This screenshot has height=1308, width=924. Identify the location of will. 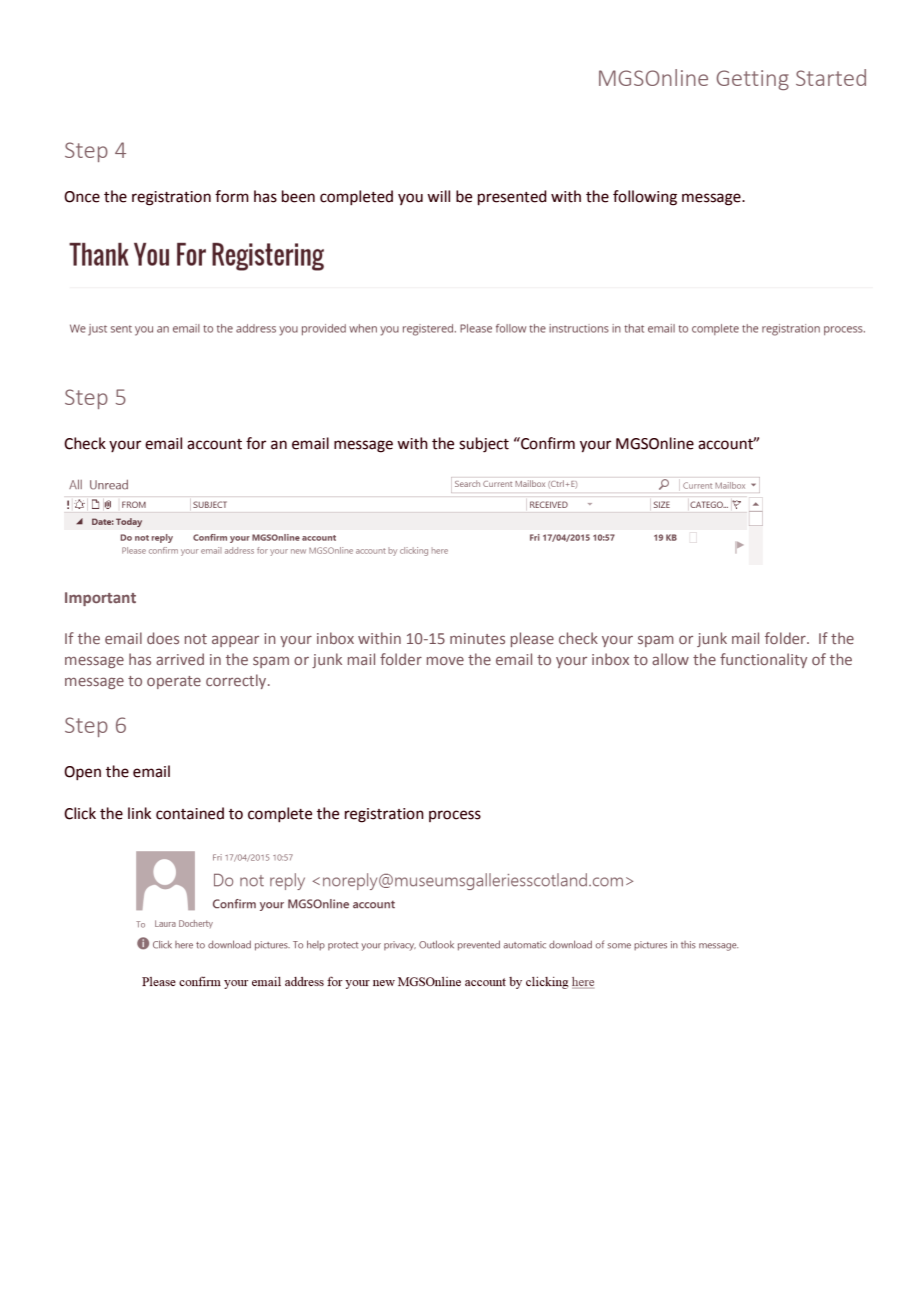
(438, 196).
